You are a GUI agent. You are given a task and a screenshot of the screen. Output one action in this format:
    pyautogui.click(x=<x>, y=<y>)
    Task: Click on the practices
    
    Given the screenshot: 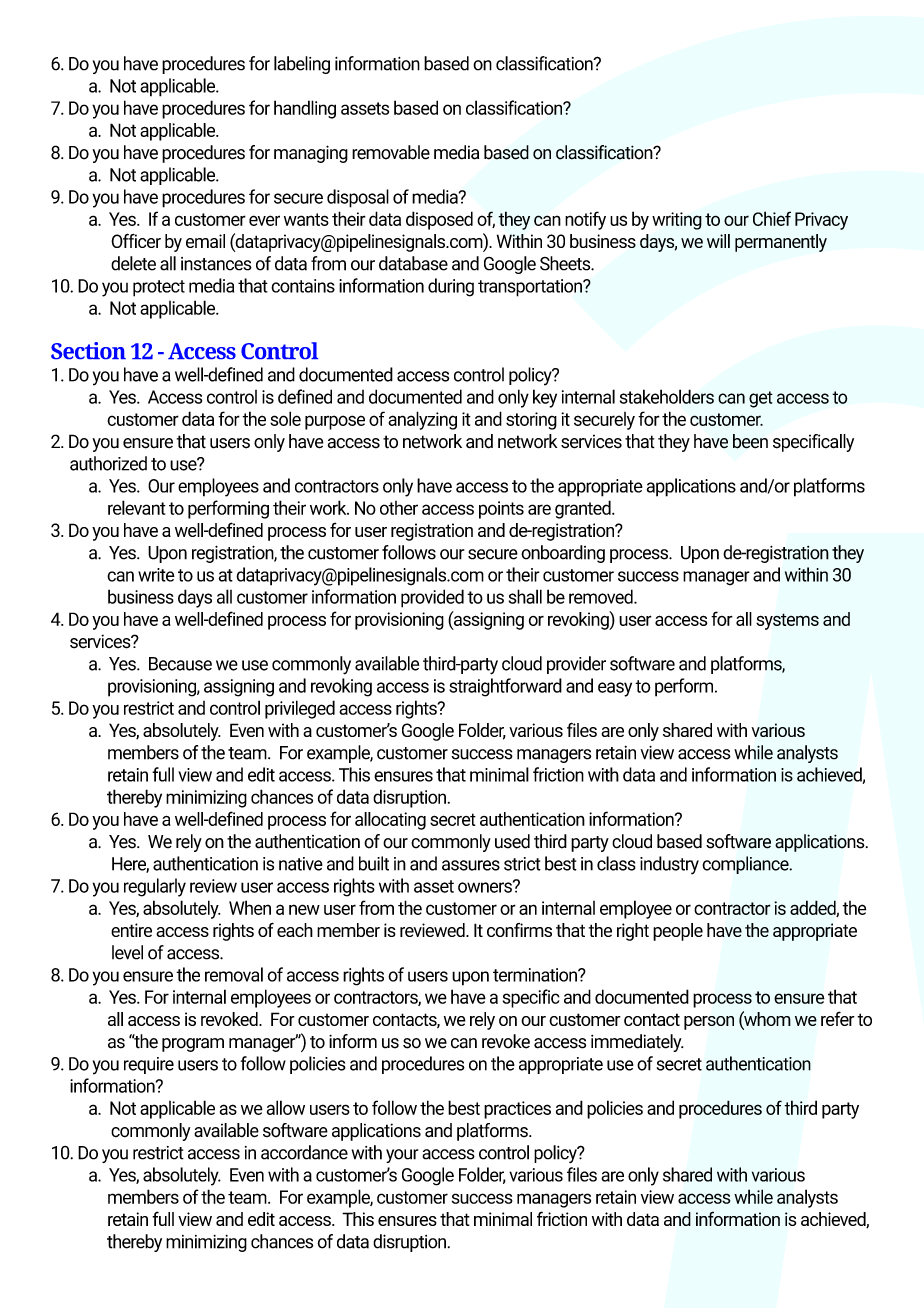 What is the action you would take?
    pyautogui.click(x=517, y=1110)
